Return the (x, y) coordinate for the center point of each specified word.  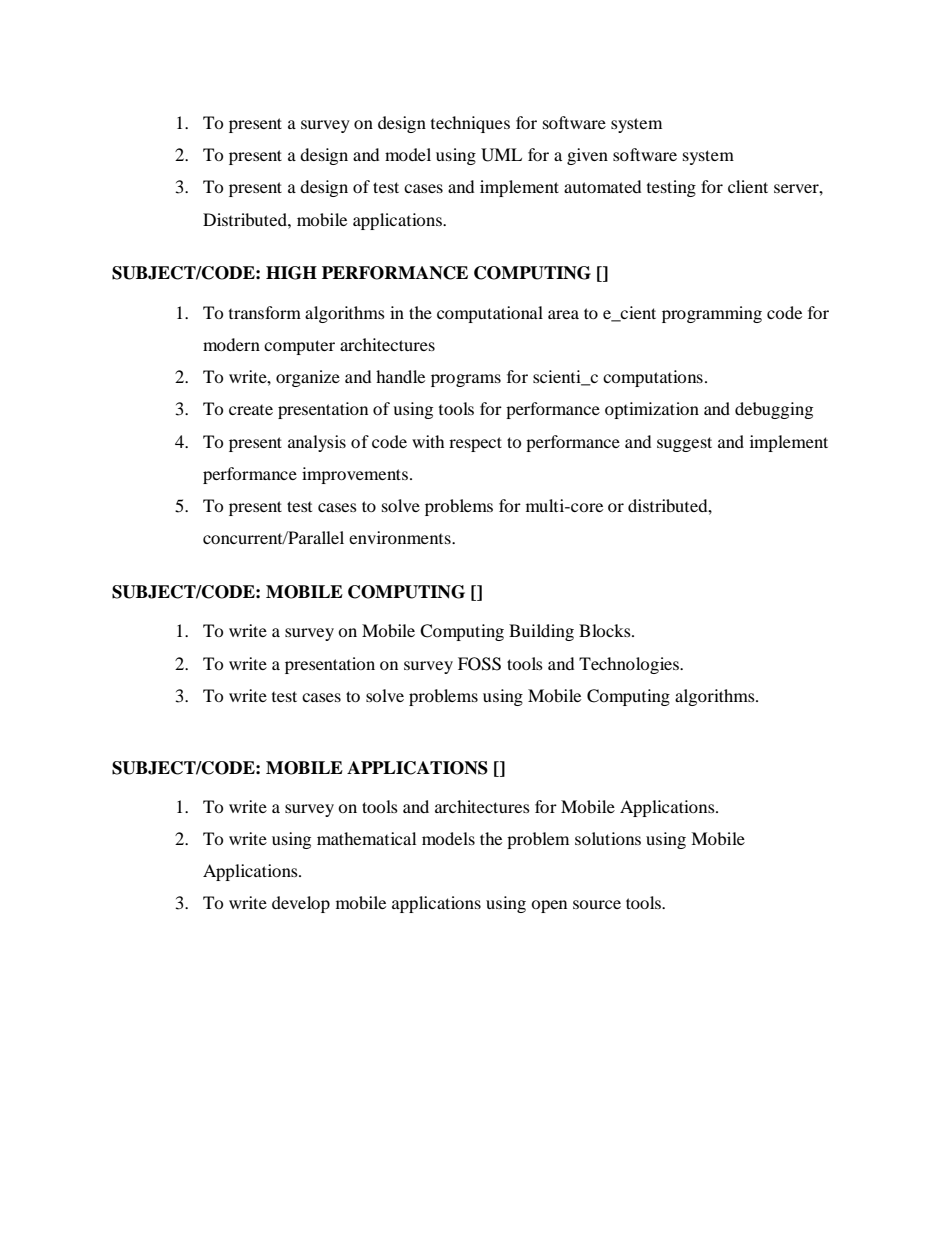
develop (301, 904)
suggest (684, 444)
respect (475, 444)
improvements (356, 475)
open (549, 906)
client (748, 186)
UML (501, 155)
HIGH (291, 273)
